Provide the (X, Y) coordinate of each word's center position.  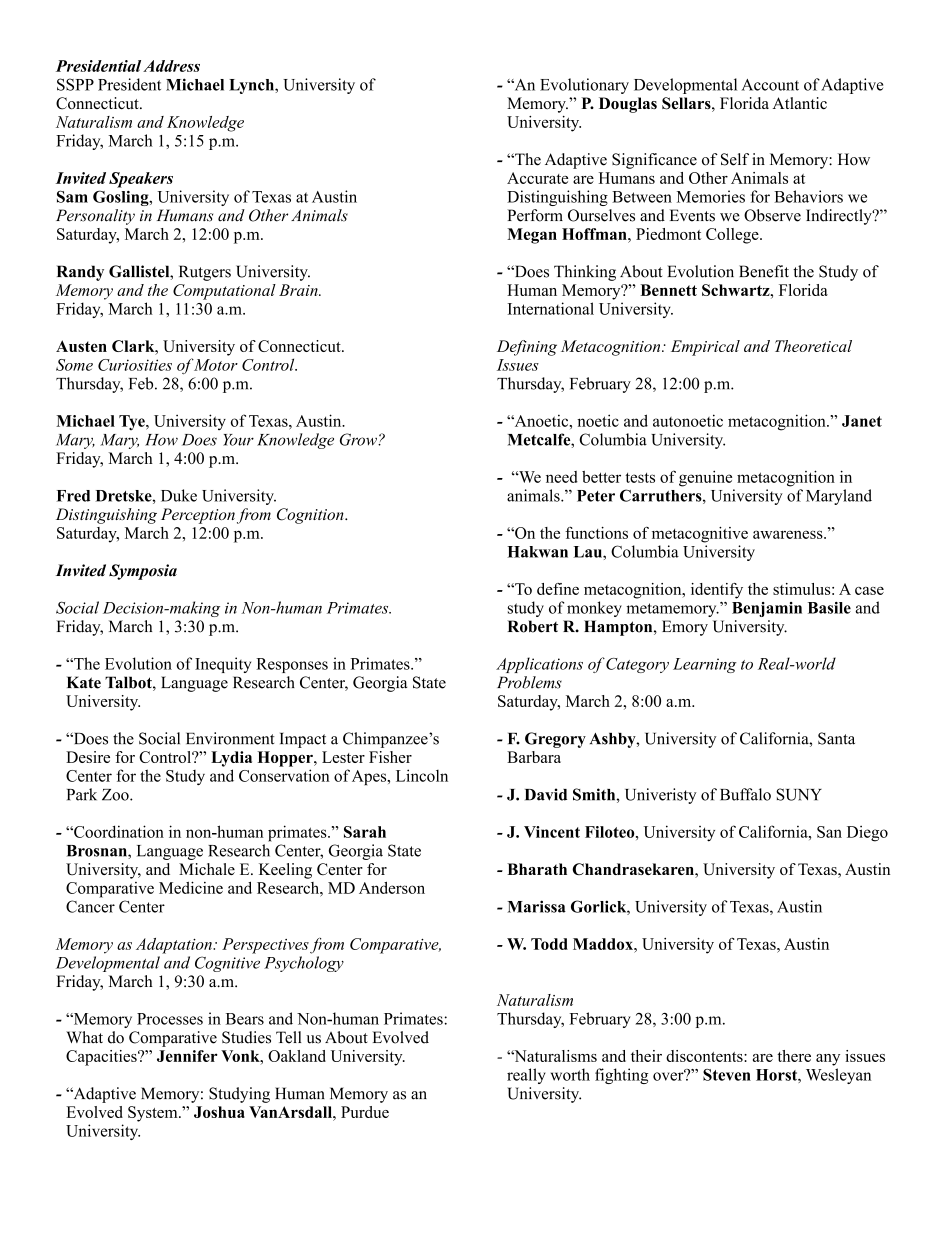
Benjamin (767, 609)
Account (770, 85)
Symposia (143, 572)
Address (171, 66)
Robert (532, 626)
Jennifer (187, 1056)
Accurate (537, 178)
